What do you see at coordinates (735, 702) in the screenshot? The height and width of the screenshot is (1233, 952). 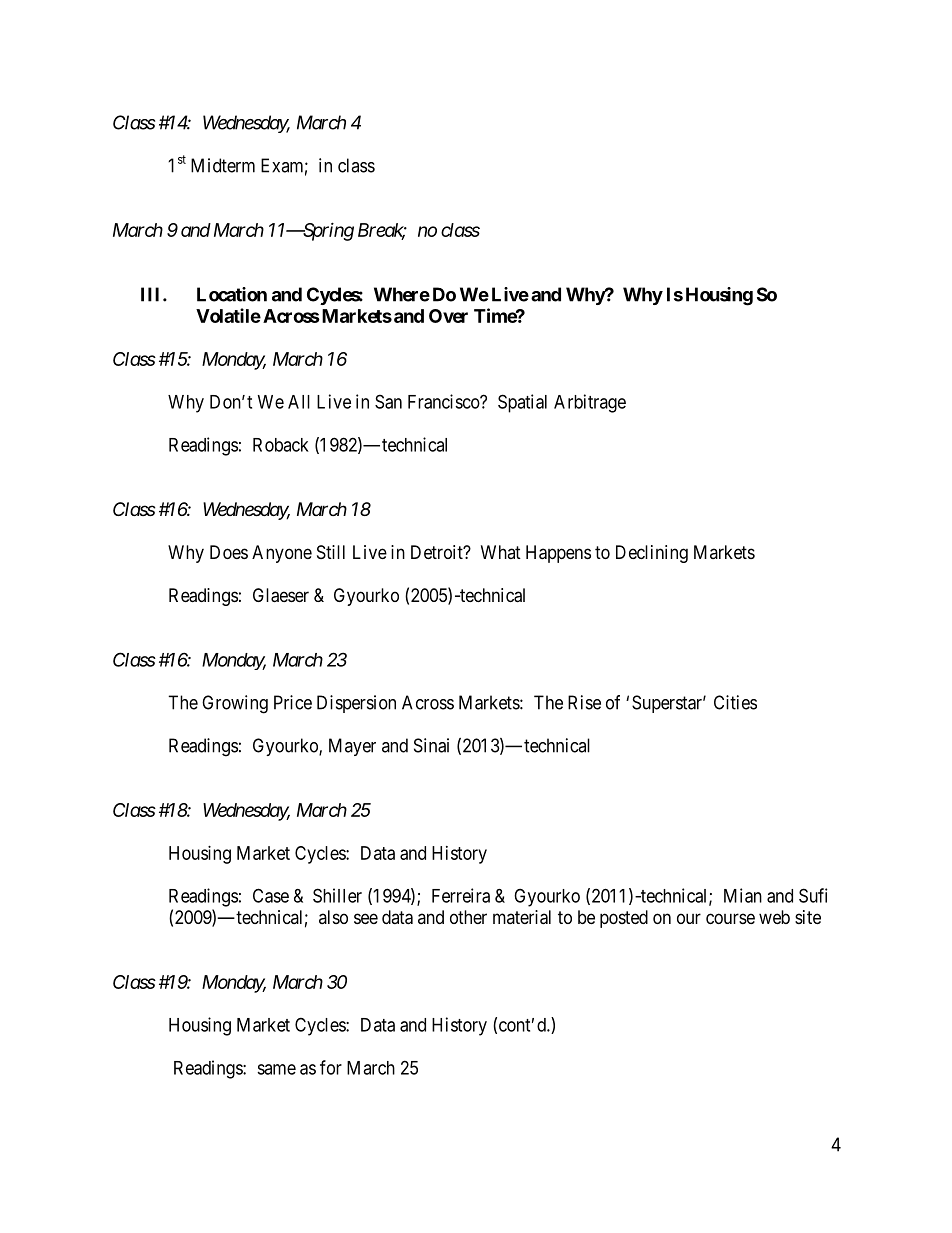 I see `Cities` at bounding box center [735, 702].
